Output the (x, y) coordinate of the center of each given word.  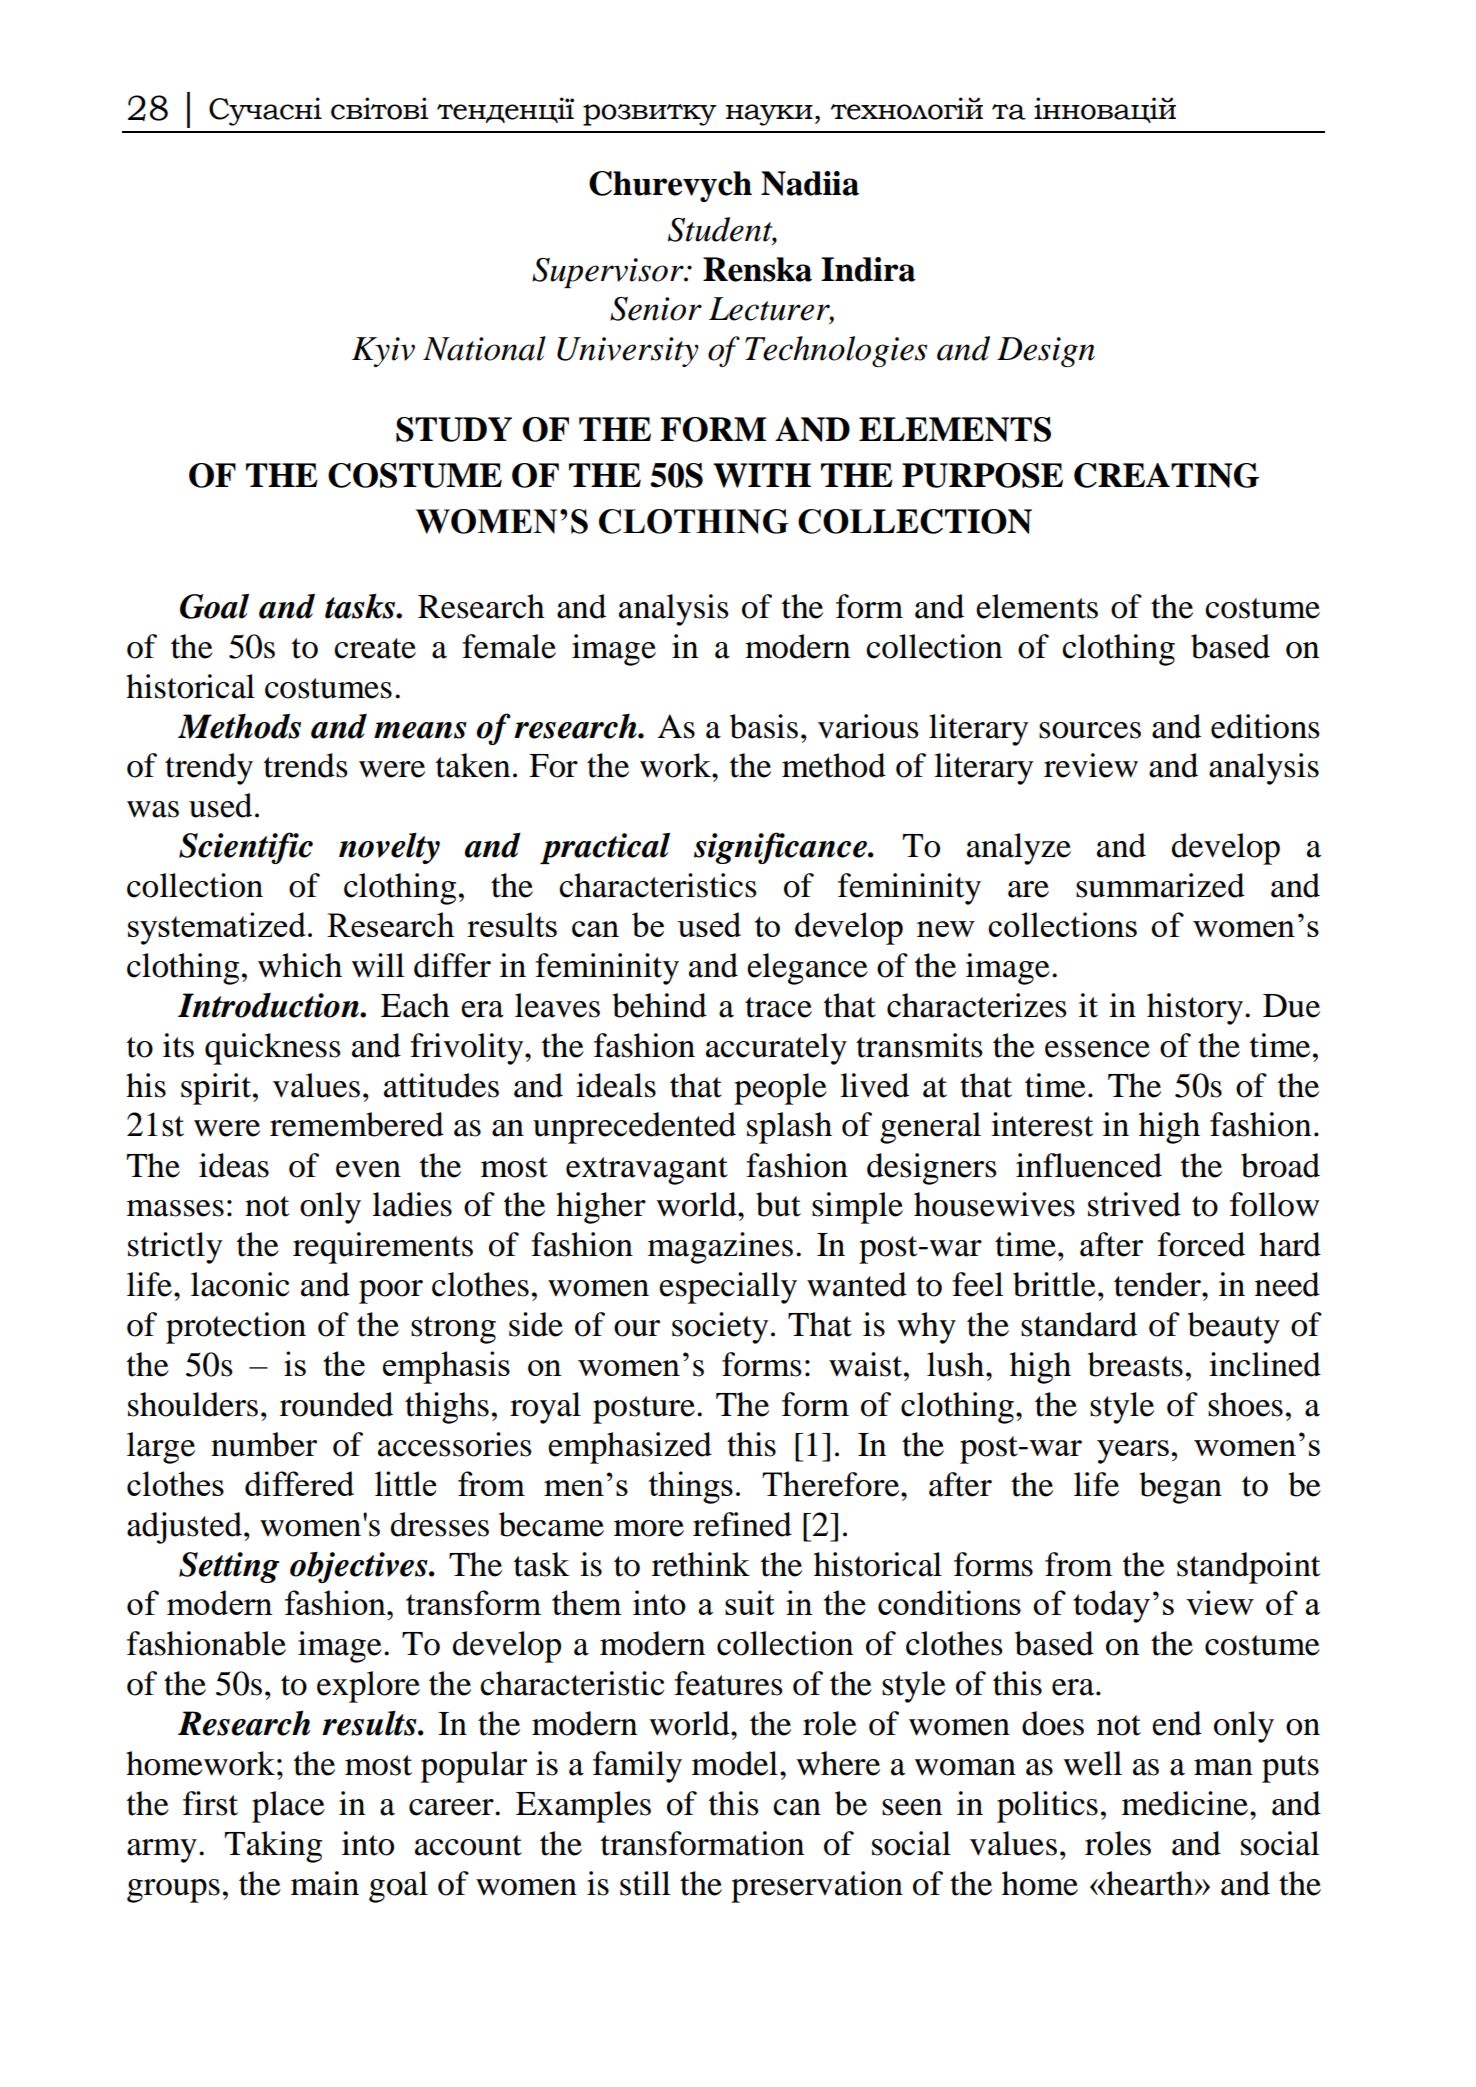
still (645, 1883)
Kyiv (383, 352)
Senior (656, 309)
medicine (1186, 1803)
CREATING (1166, 475)
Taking (273, 1847)
